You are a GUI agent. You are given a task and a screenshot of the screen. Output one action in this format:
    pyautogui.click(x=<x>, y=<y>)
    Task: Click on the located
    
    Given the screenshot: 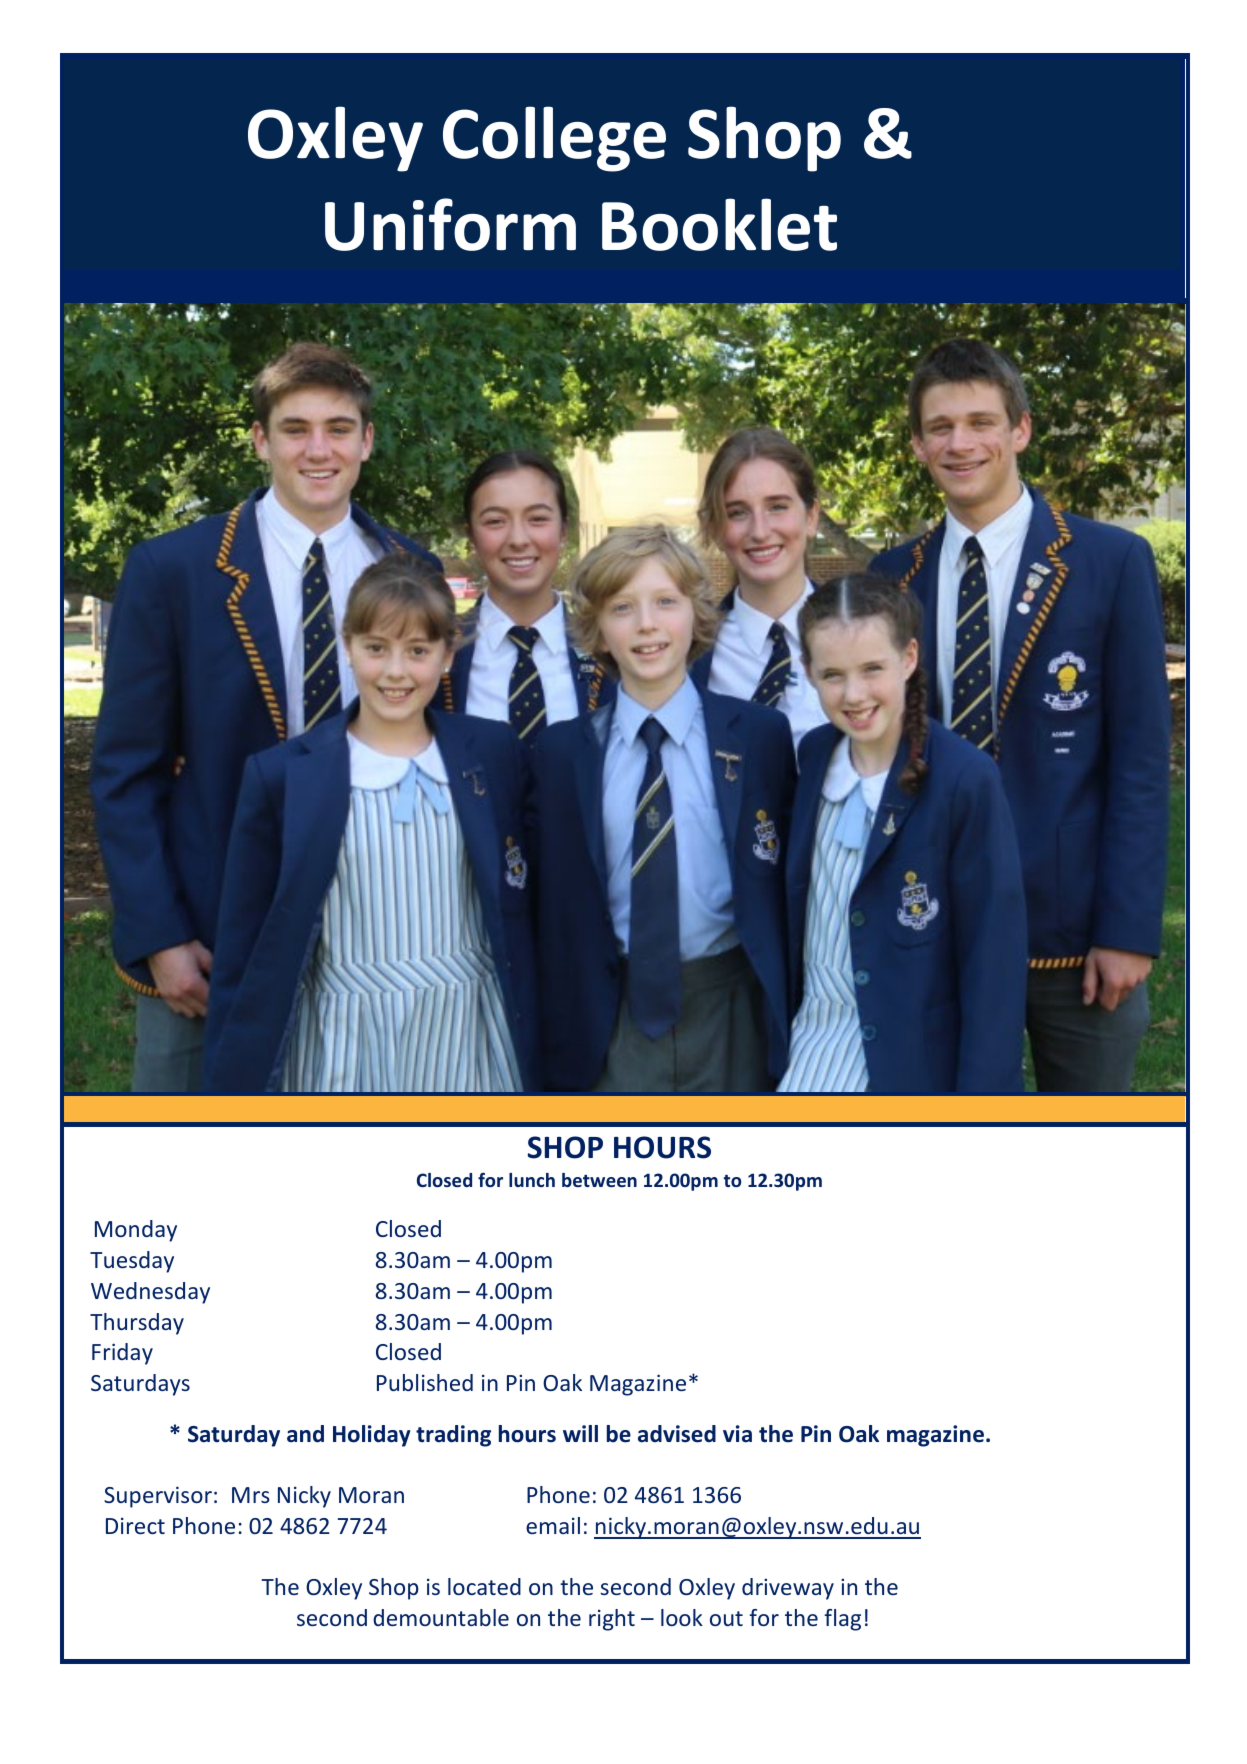 What is the action you would take?
    pyautogui.click(x=484, y=1586)
